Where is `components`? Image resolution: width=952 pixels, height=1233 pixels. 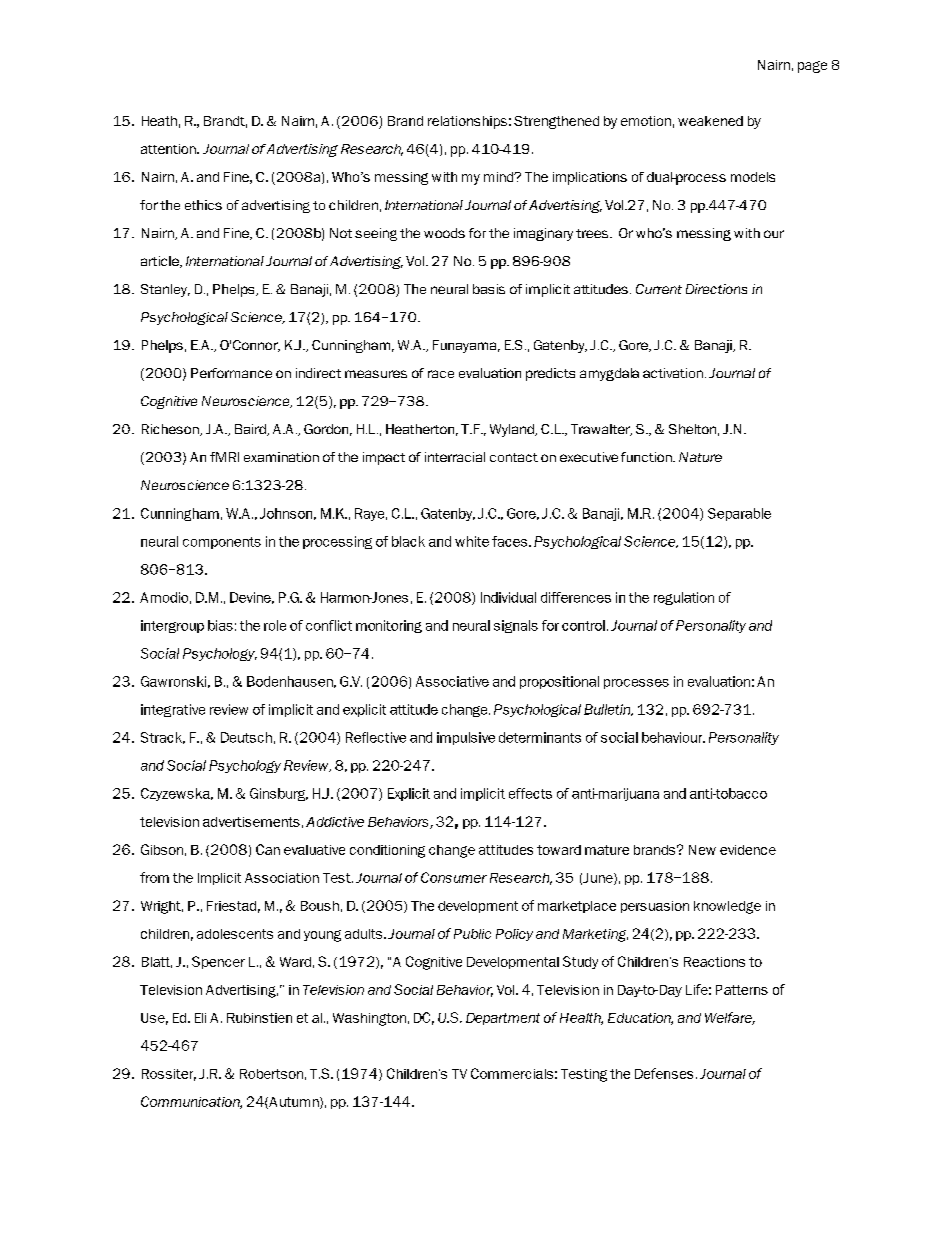
components is located at coordinates (222, 543).
